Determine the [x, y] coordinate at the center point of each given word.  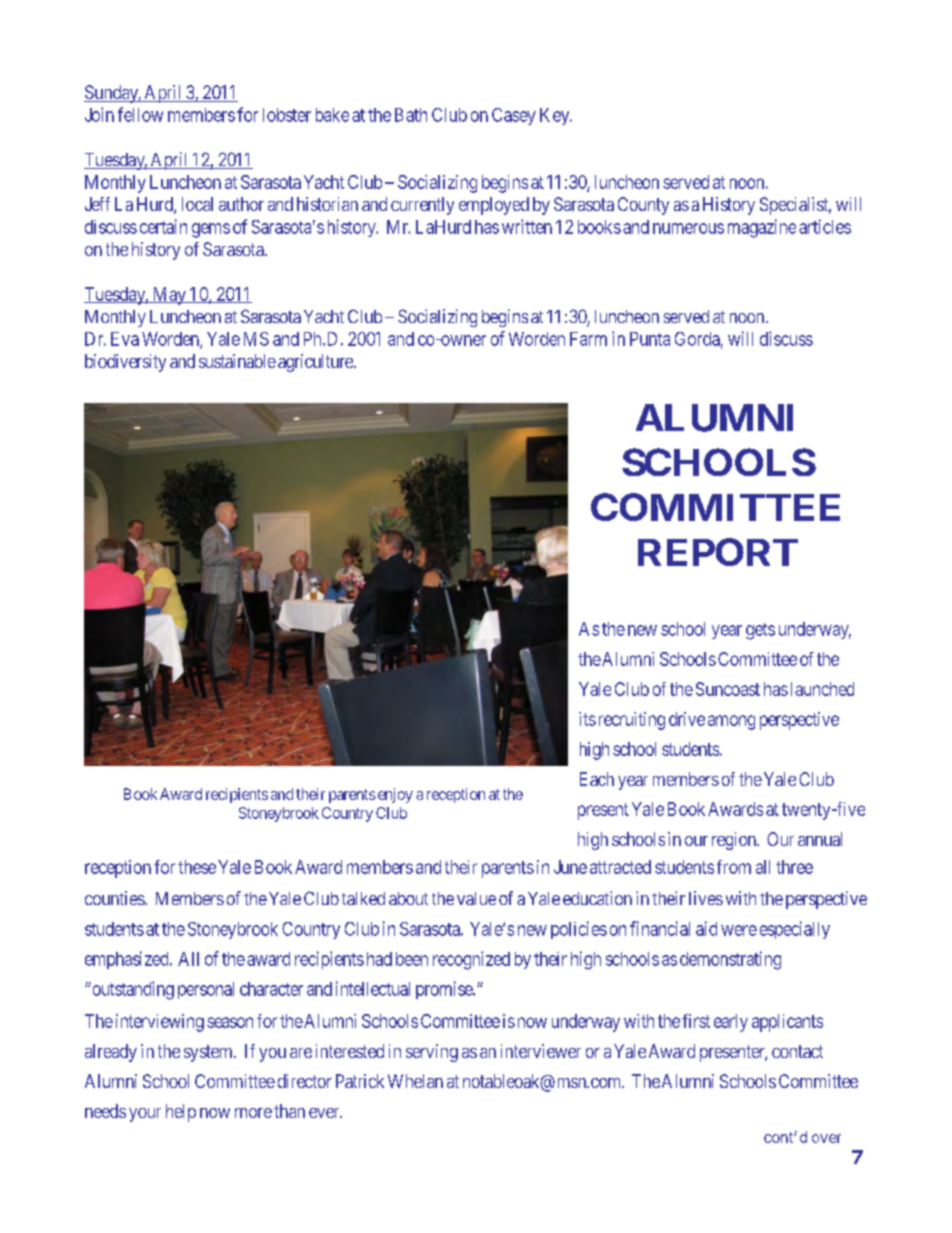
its [587, 719]
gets [760, 631]
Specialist [795, 206]
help [181, 1113]
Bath [411, 115]
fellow [140, 114]
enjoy [394, 795]
